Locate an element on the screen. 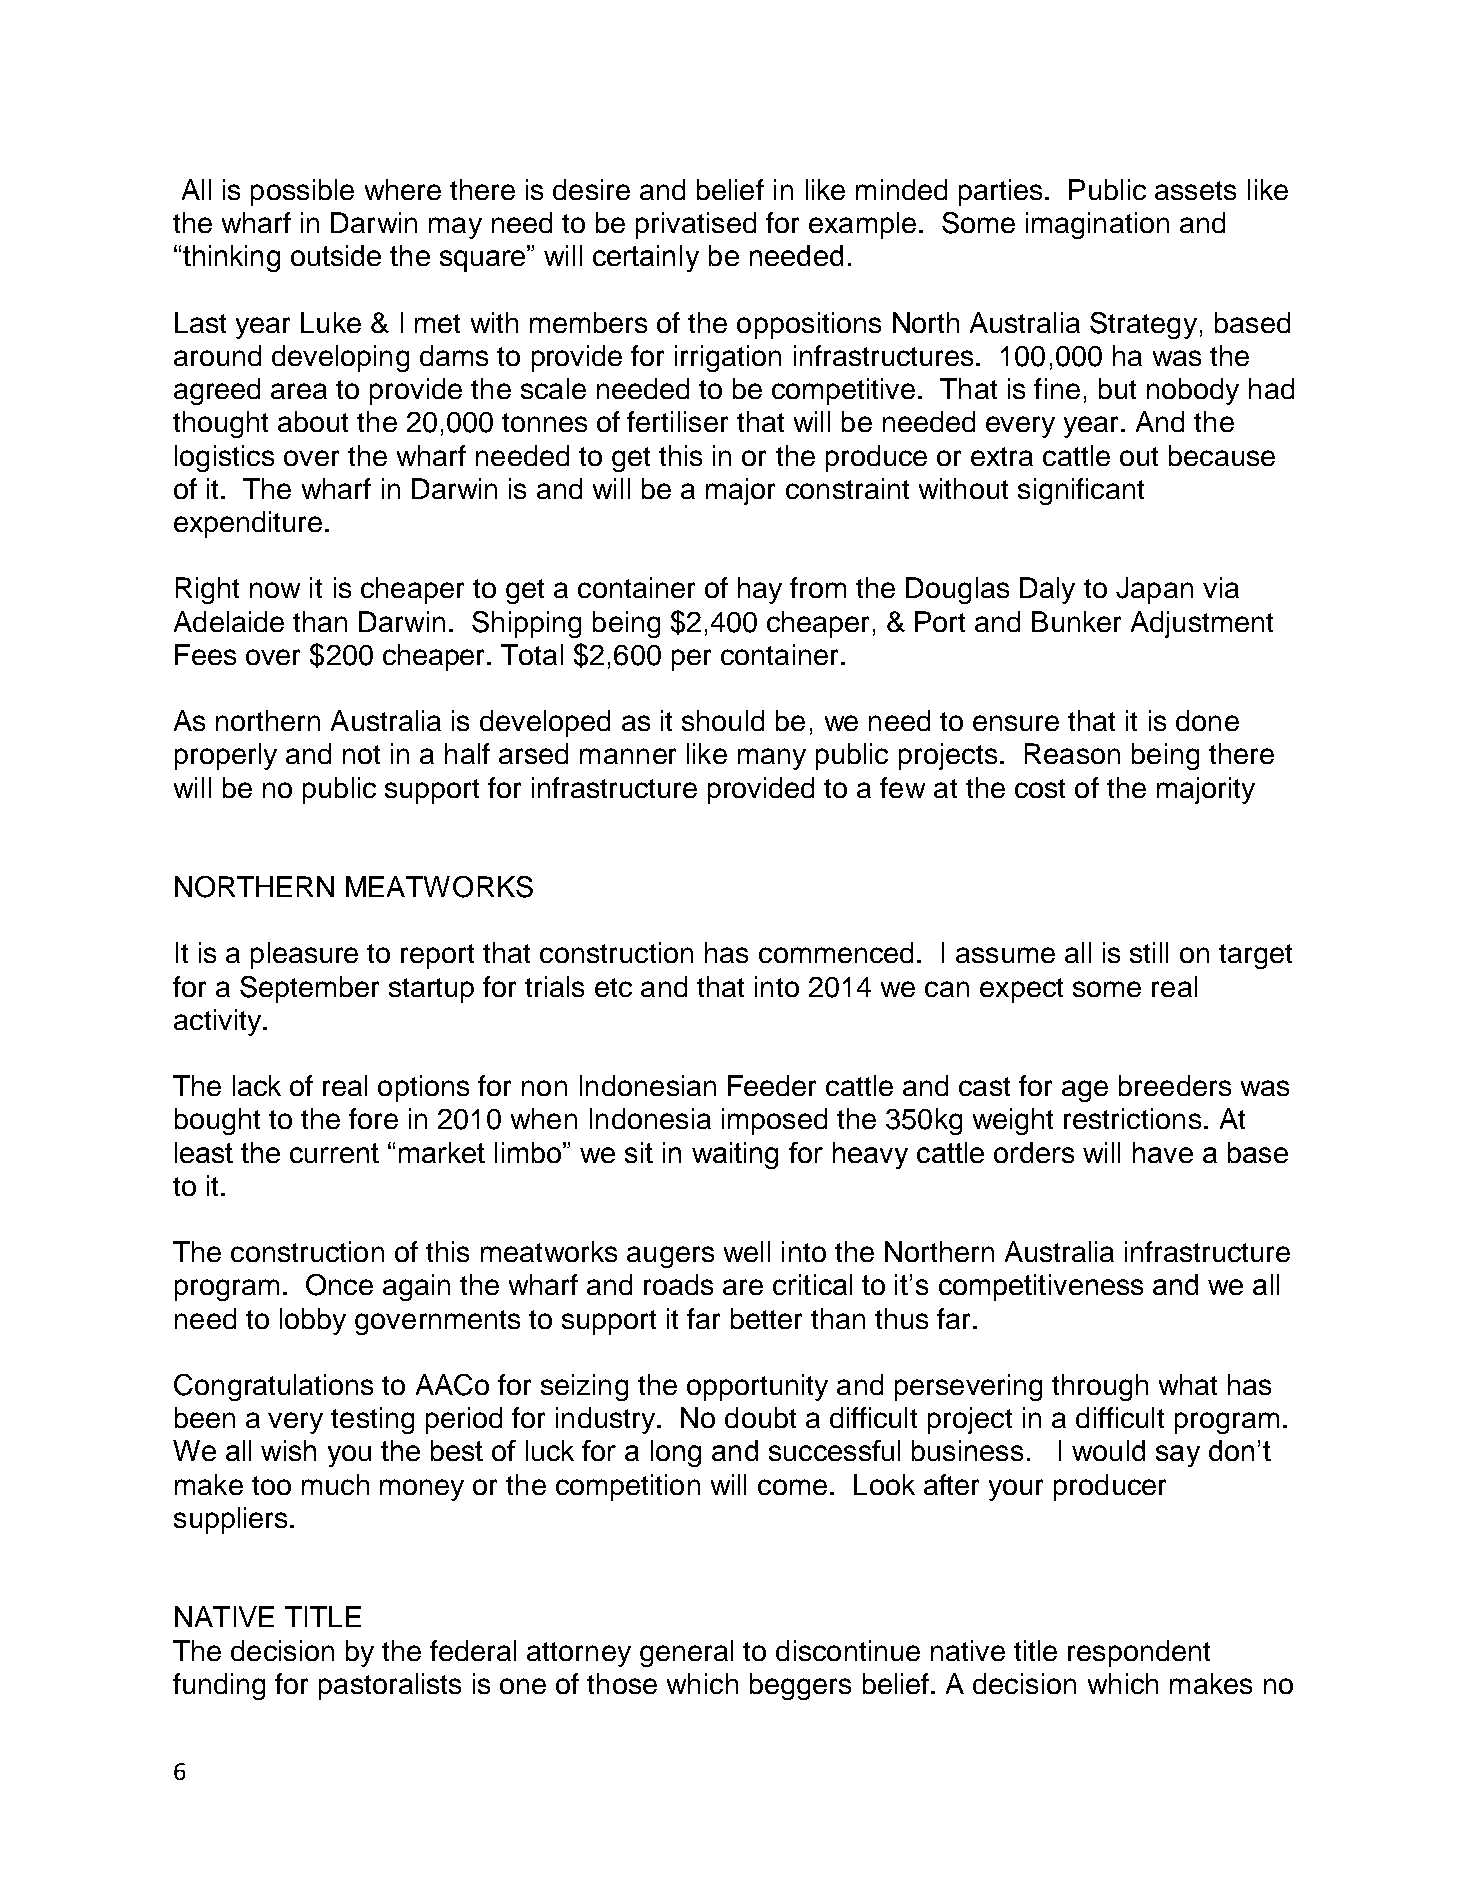 This screenshot has width=1471, height=1904. should is located at coordinates (723, 720).
